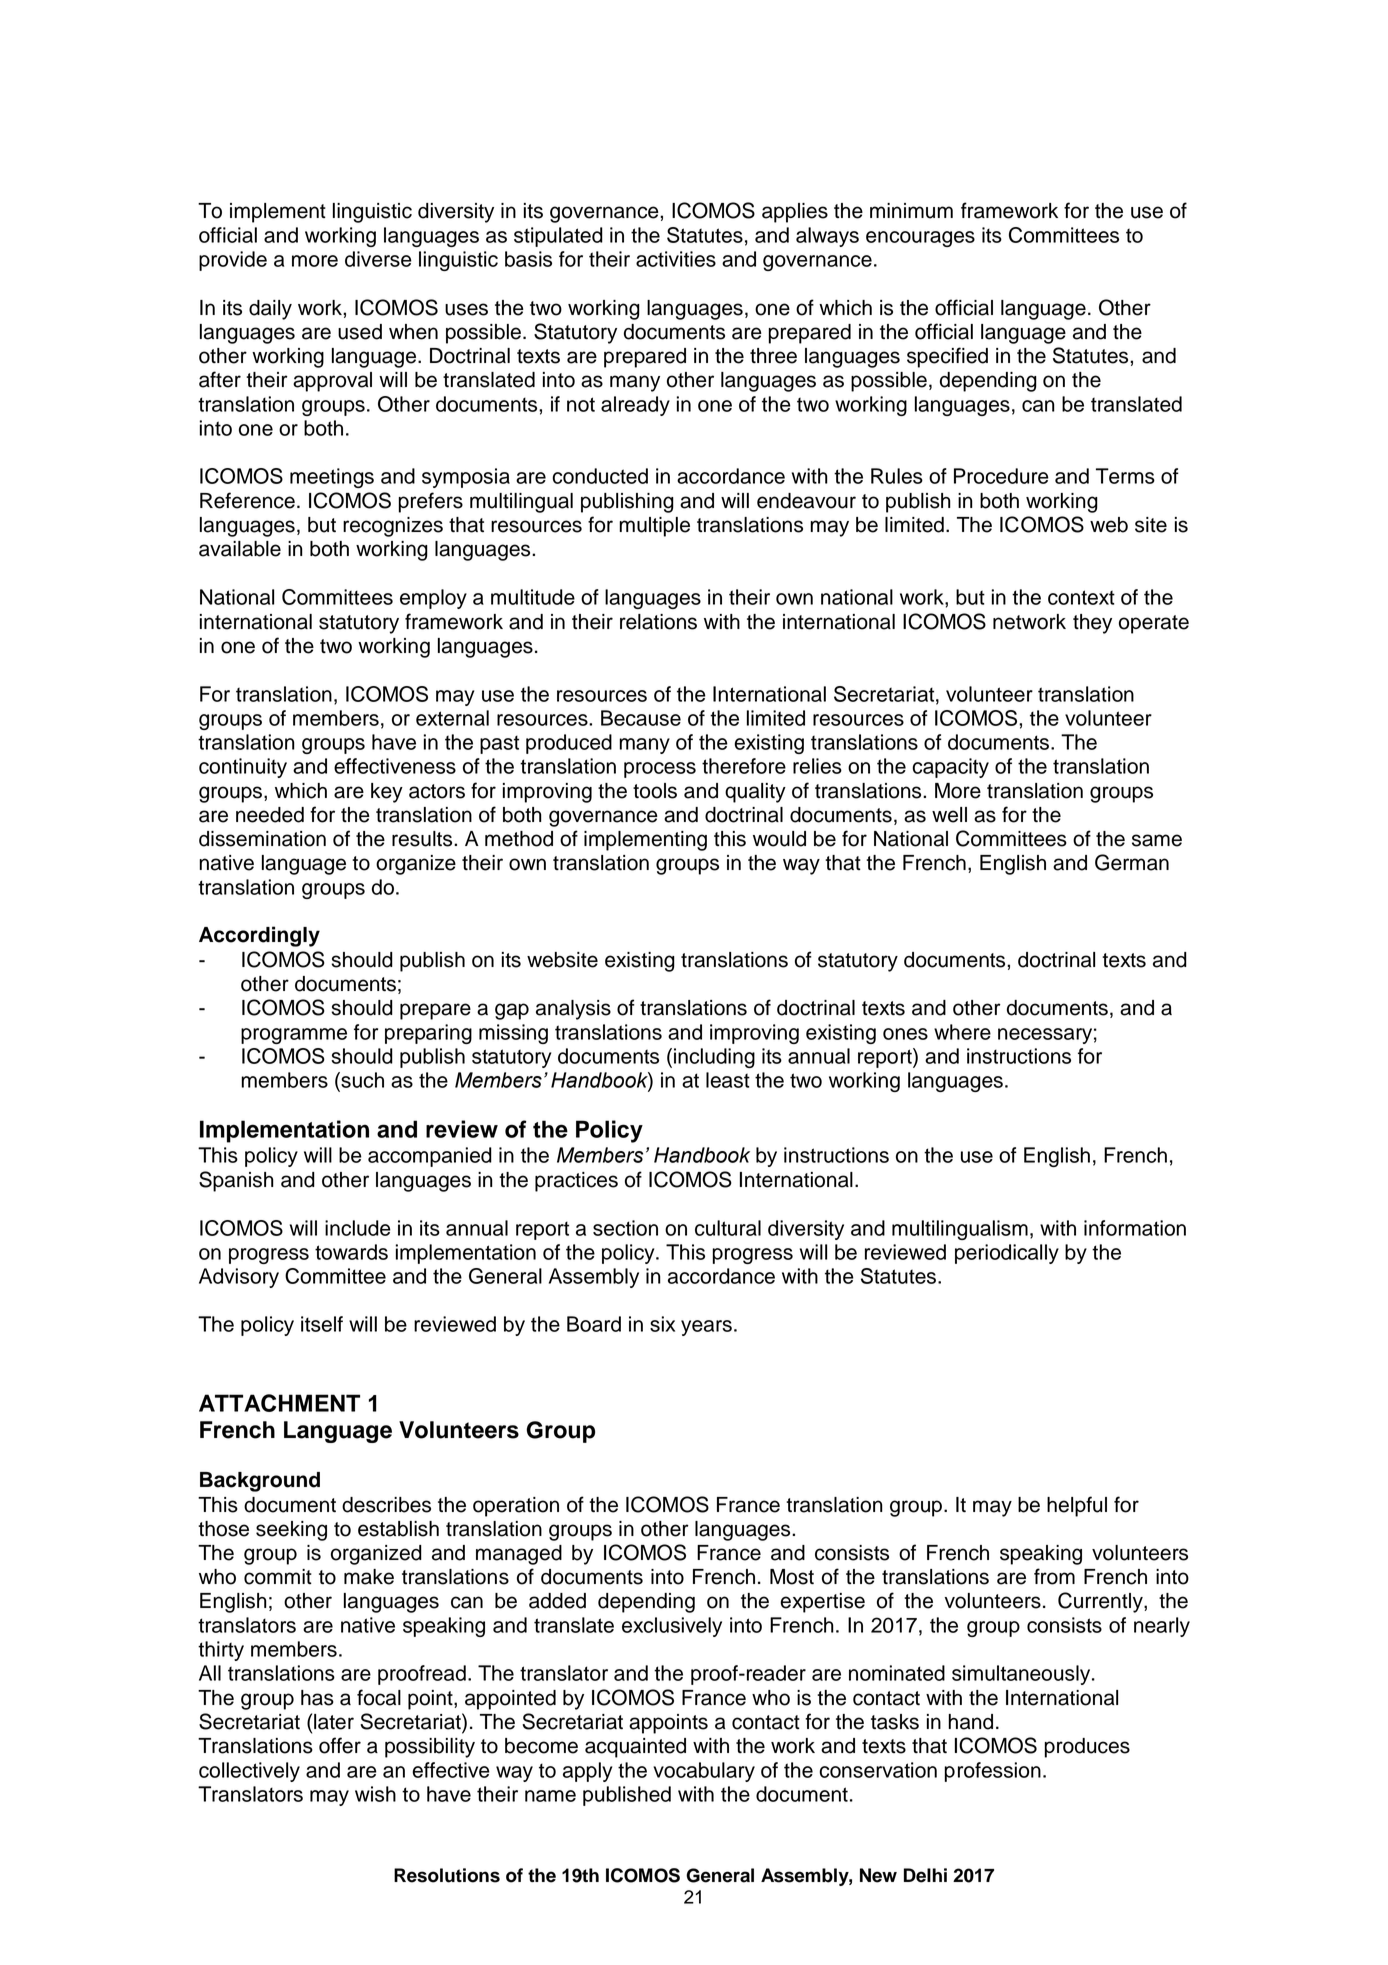 The image size is (1388, 1965). I want to click on employ, so click(433, 599).
